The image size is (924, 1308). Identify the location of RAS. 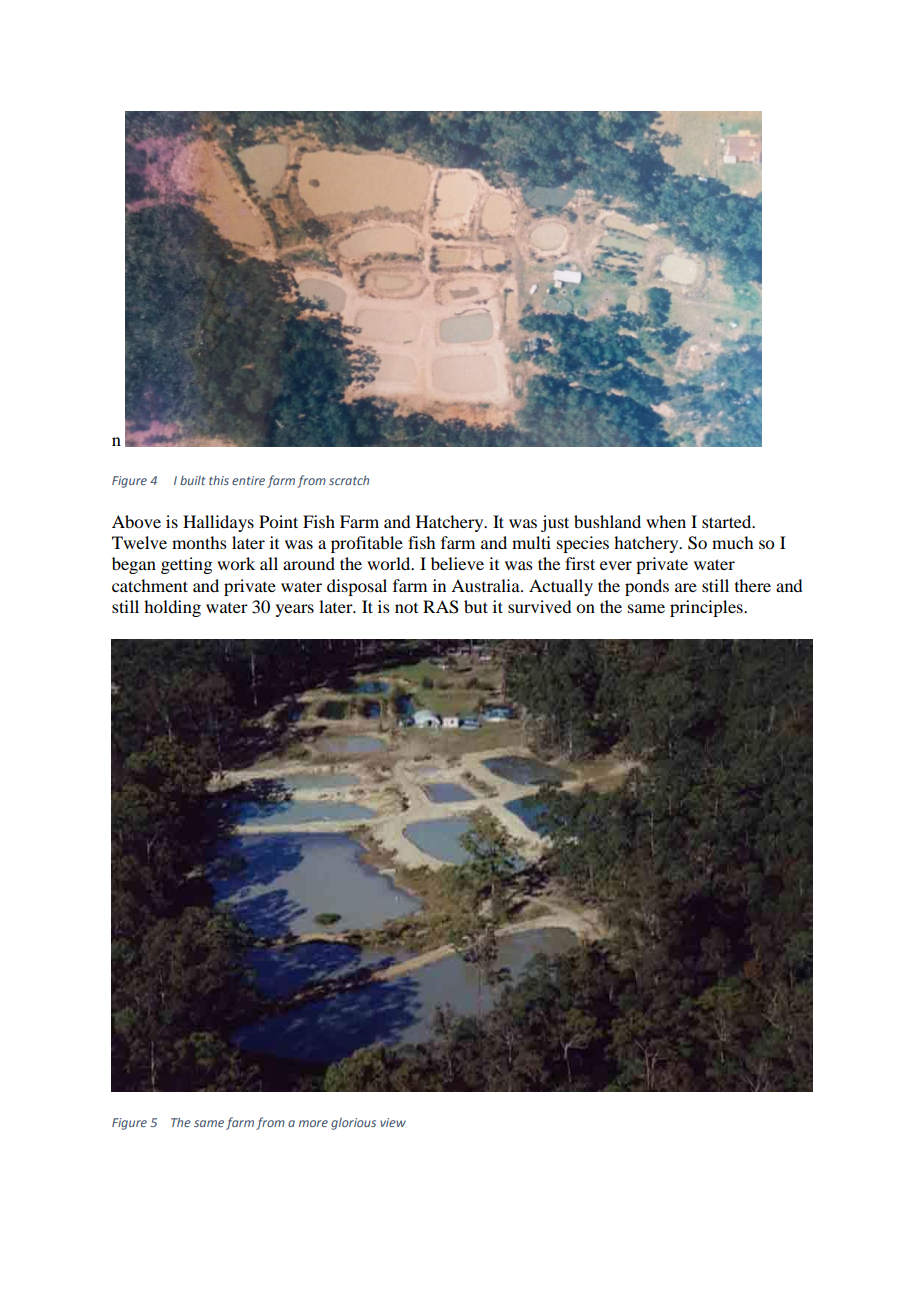
(441, 607).
